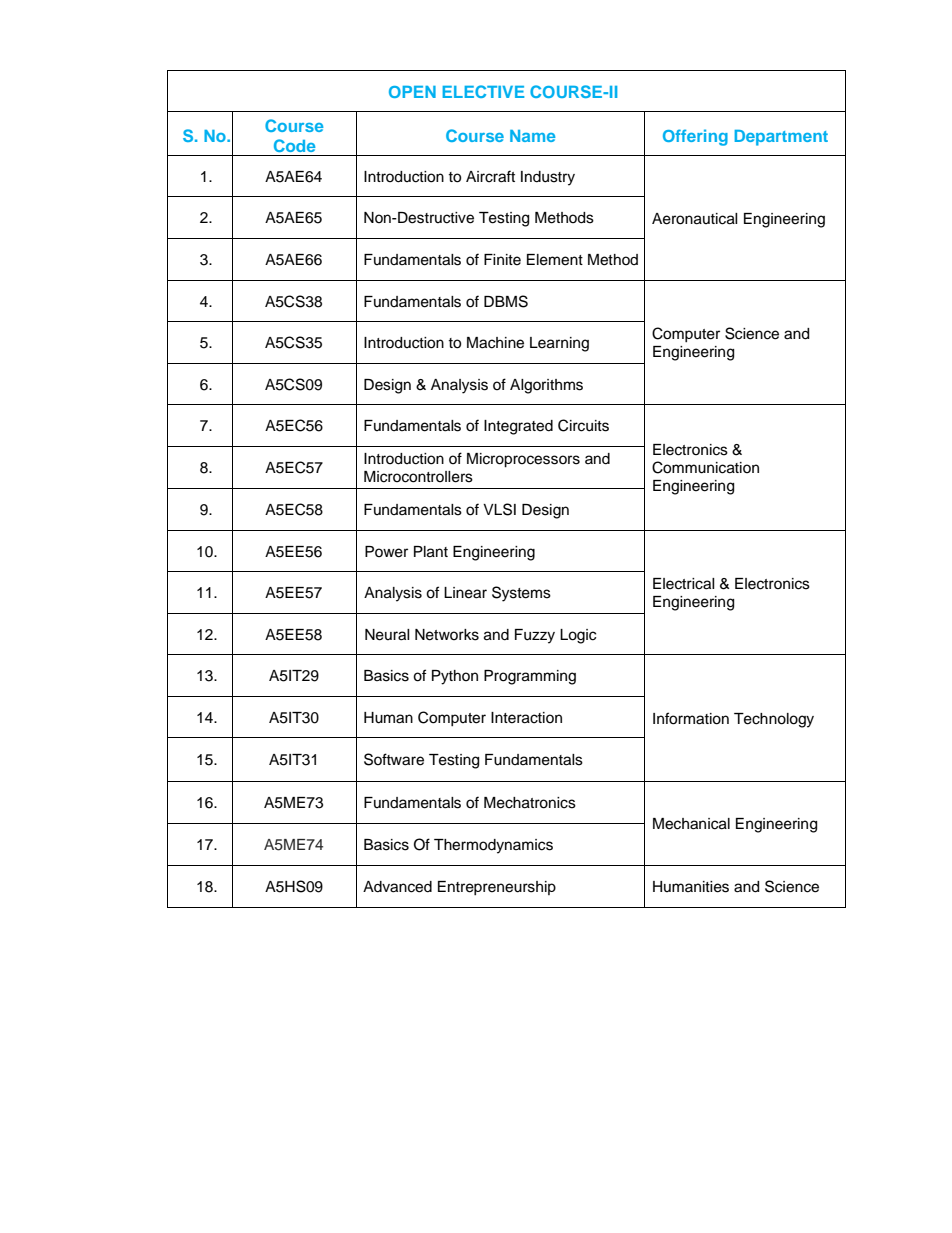  Describe the element at coordinates (532, 136) in the image. I see `Name` at that location.
